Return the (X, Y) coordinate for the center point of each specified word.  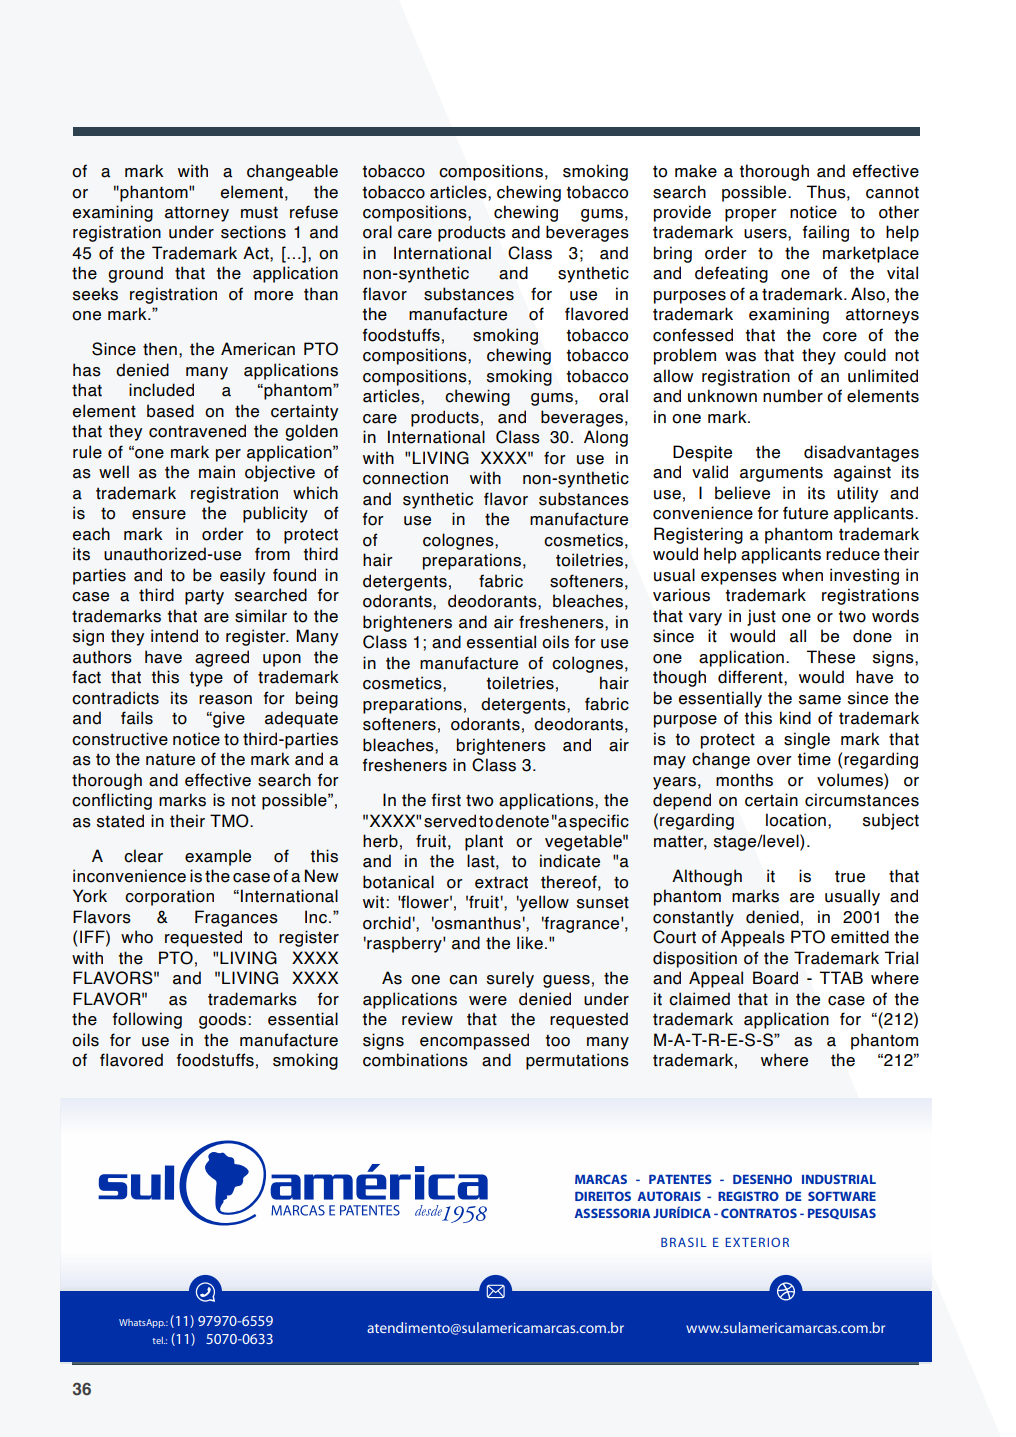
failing (826, 233)
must (259, 212)
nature (170, 759)
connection (405, 478)
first (446, 800)
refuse (314, 212)
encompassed (474, 1041)
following (147, 1020)
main (217, 472)
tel (158, 1340)
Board (775, 978)
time (814, 759)
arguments (781, 474)
